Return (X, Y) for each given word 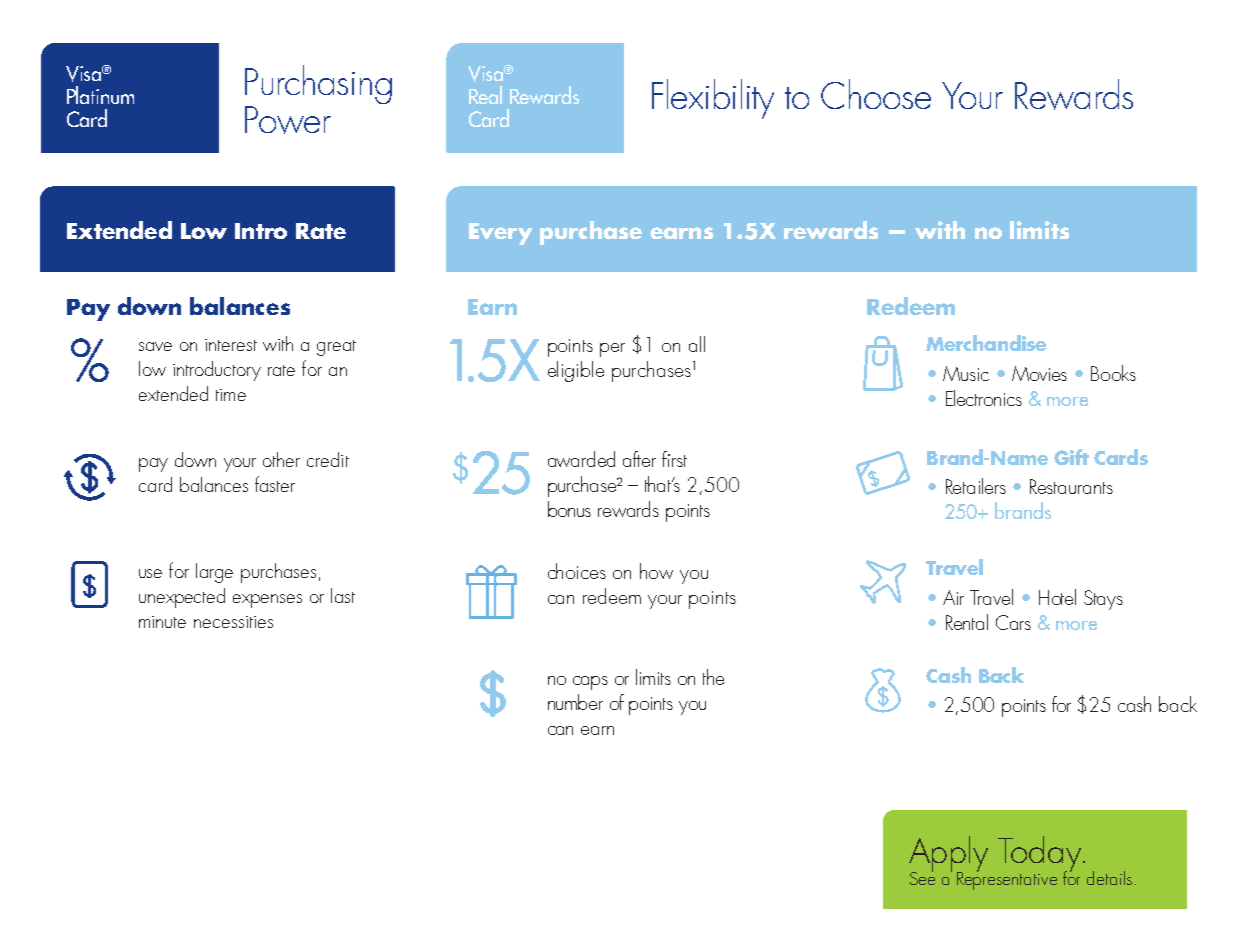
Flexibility (713, 99)
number (575, 702)
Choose (876, 94)
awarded (581, 459)
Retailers (976, 486)
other (281, 459)
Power (288, 120)
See (922, 877)
